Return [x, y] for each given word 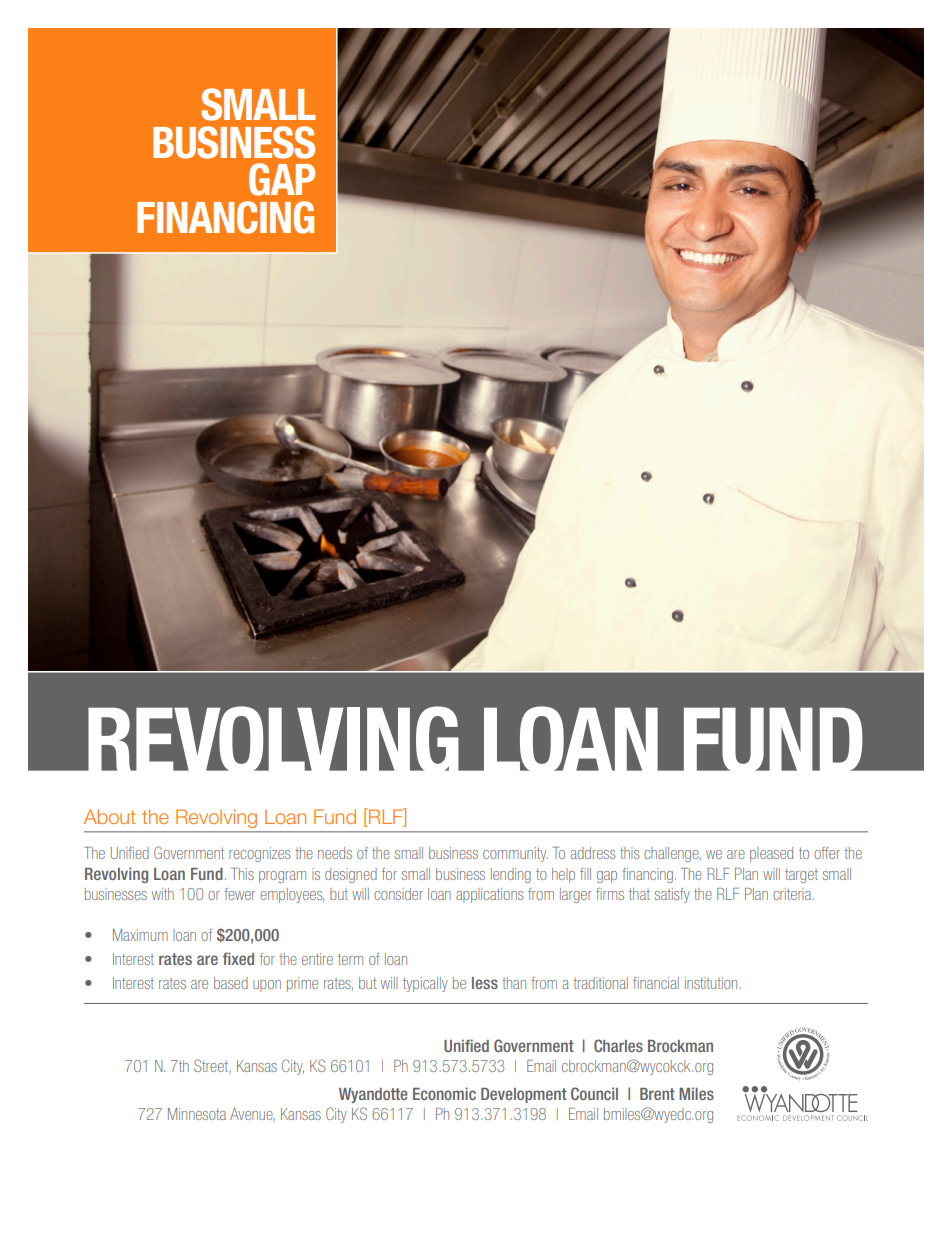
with [163, 894]
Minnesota [197, 1114]
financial [656, 983]
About [110, 816]
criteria [793, 894]
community [515, 854]
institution [712, 983]
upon [267, 986]
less [485, 983]
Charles [618, 1045]
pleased [771, 854]
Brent [657, 1094]
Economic [444, 1093]
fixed [238, 958]
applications [490, 895]
